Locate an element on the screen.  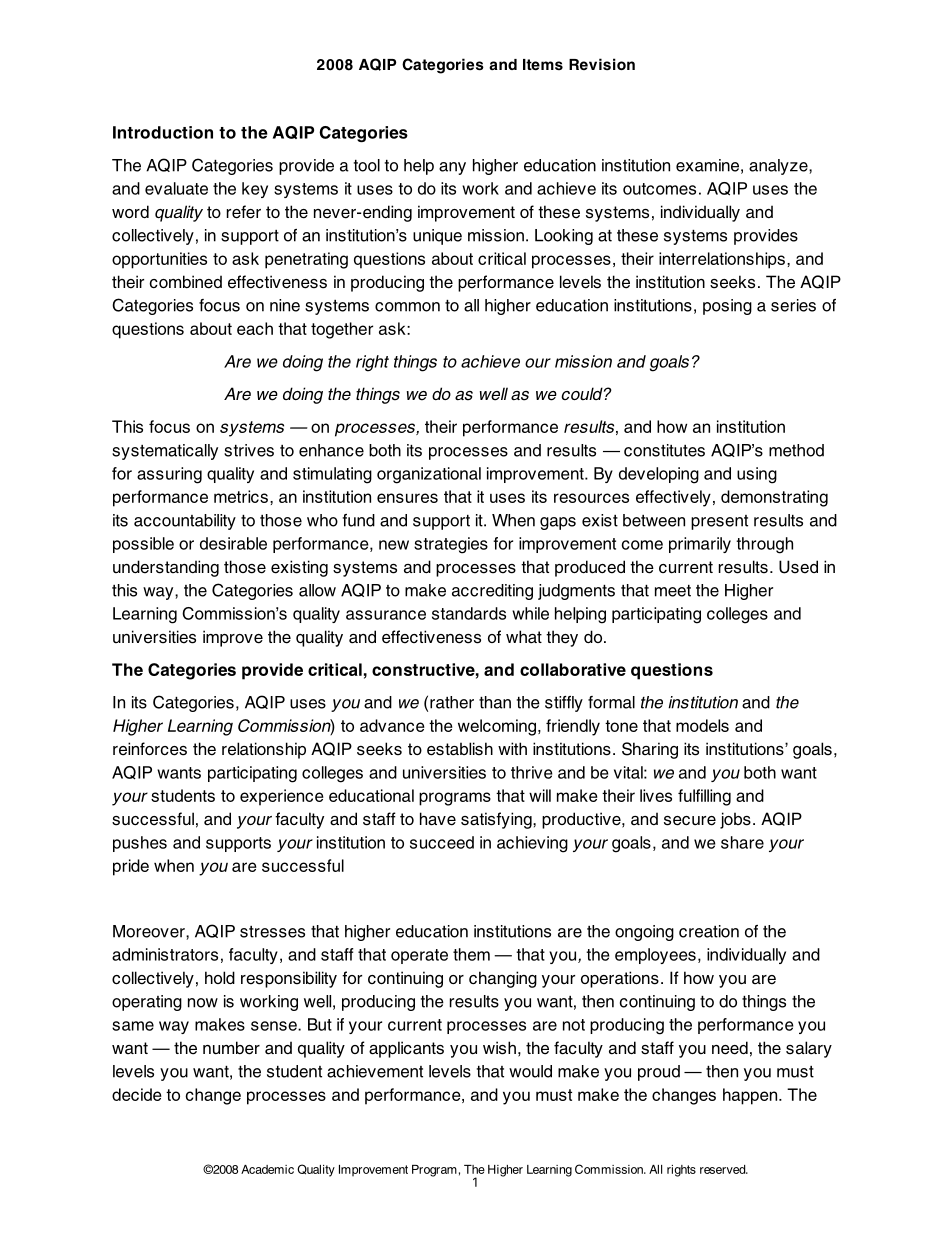
would is located at coordinates (530, 1071).
